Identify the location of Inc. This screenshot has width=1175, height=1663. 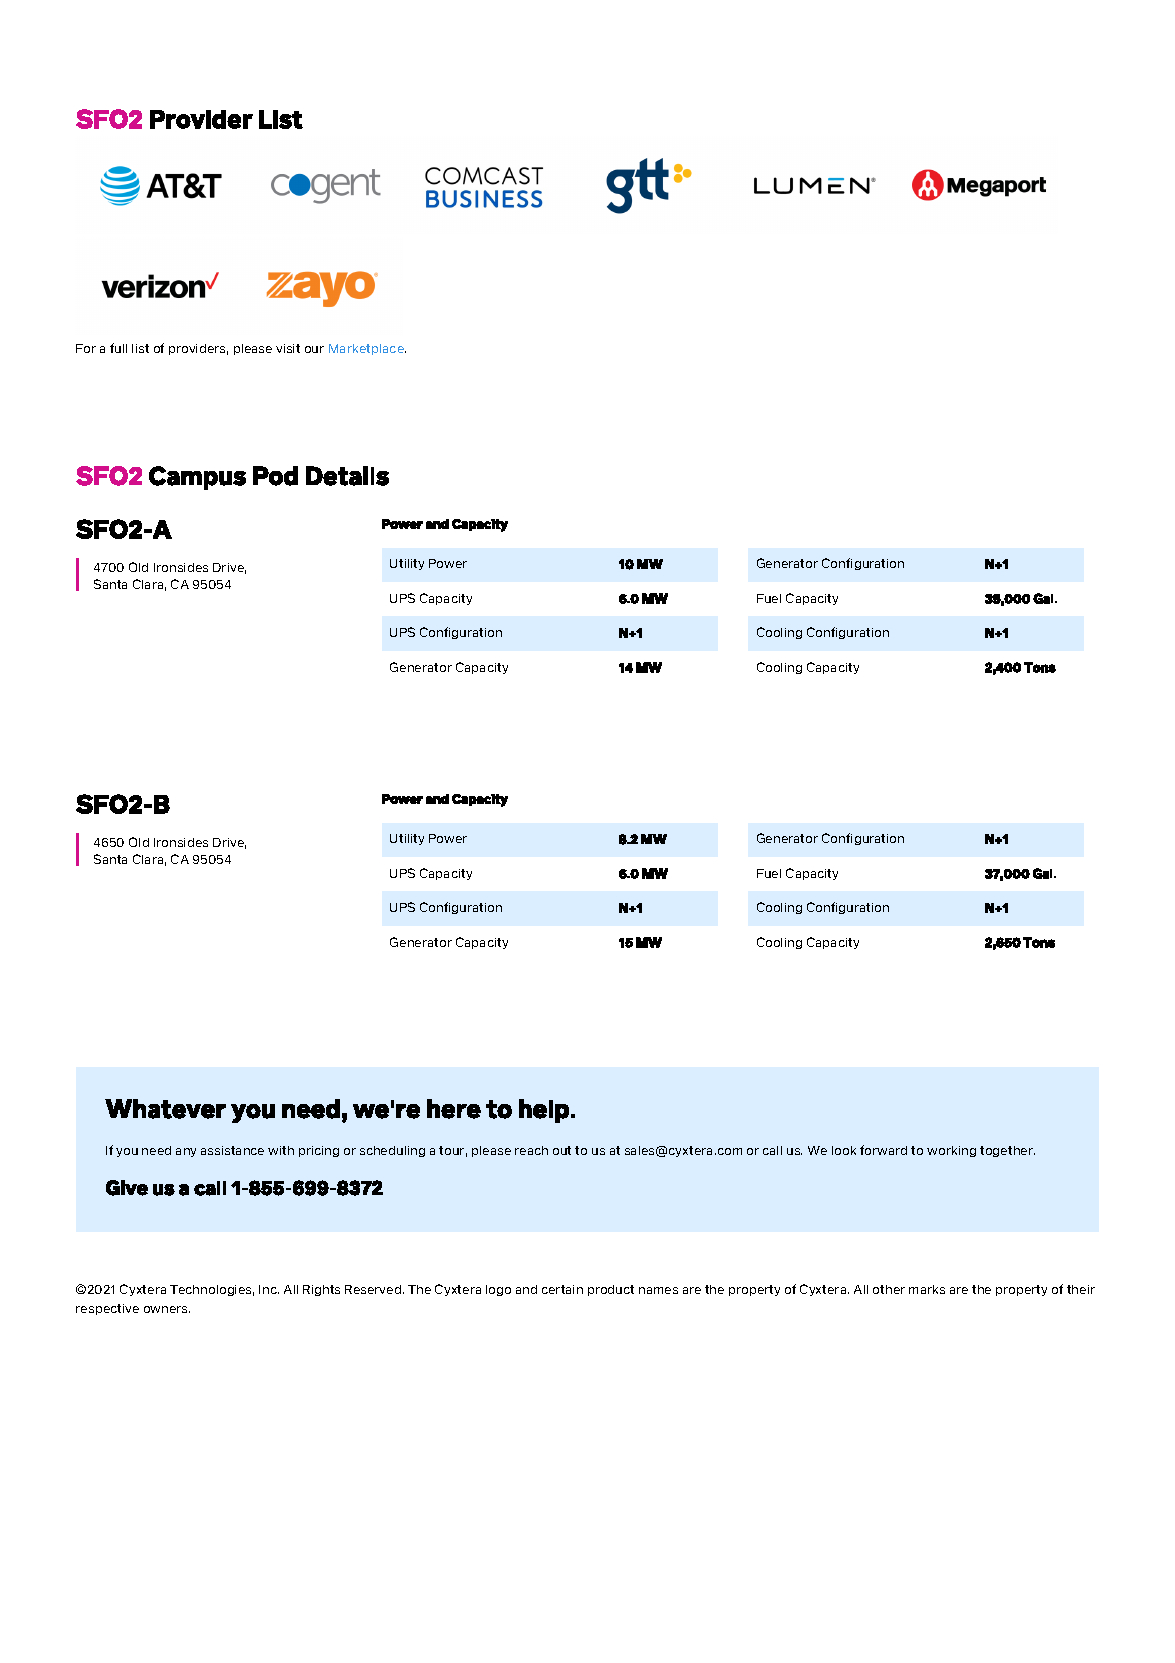
(269, 1289).
